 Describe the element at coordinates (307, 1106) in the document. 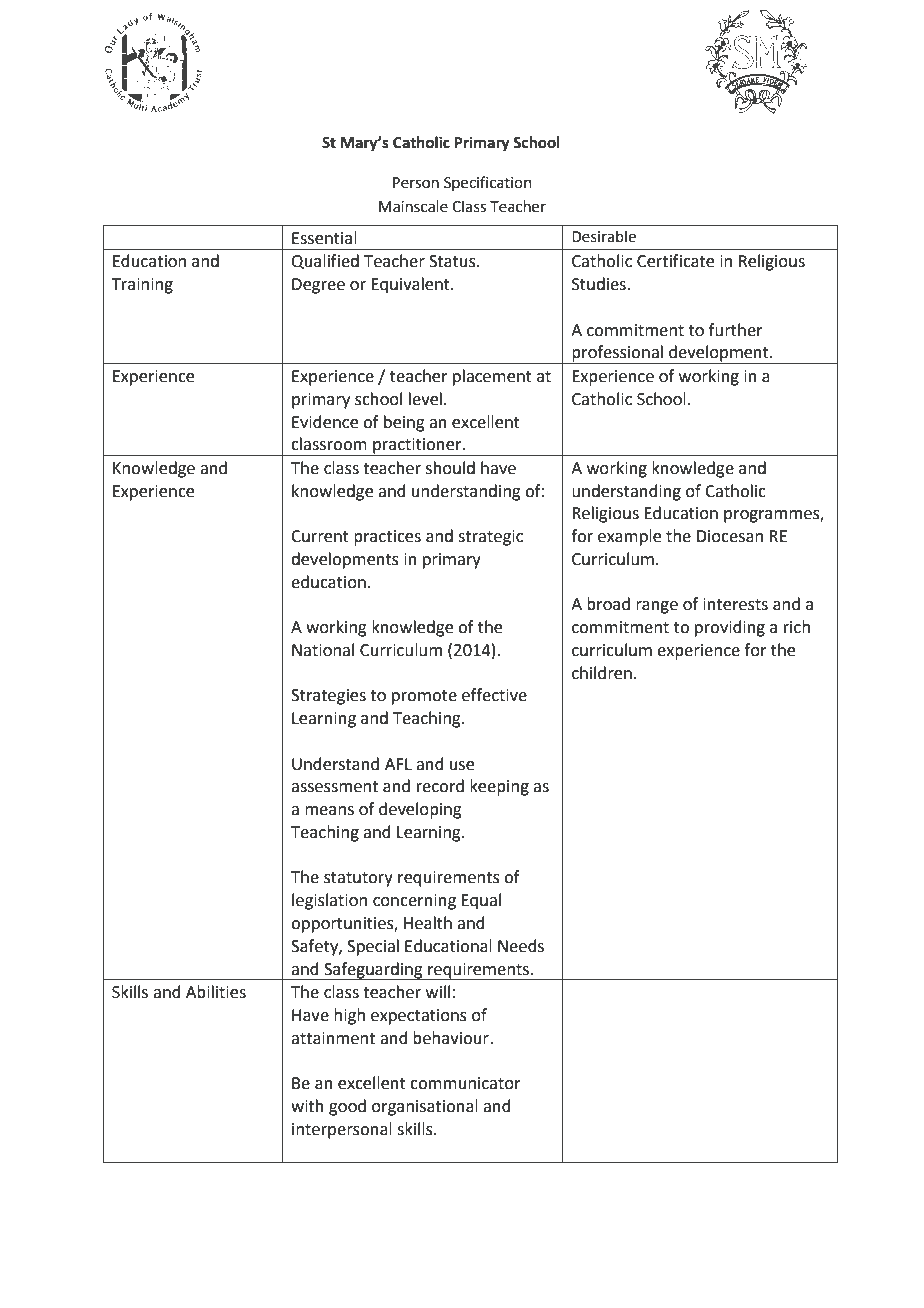

I see `with` at that location.
